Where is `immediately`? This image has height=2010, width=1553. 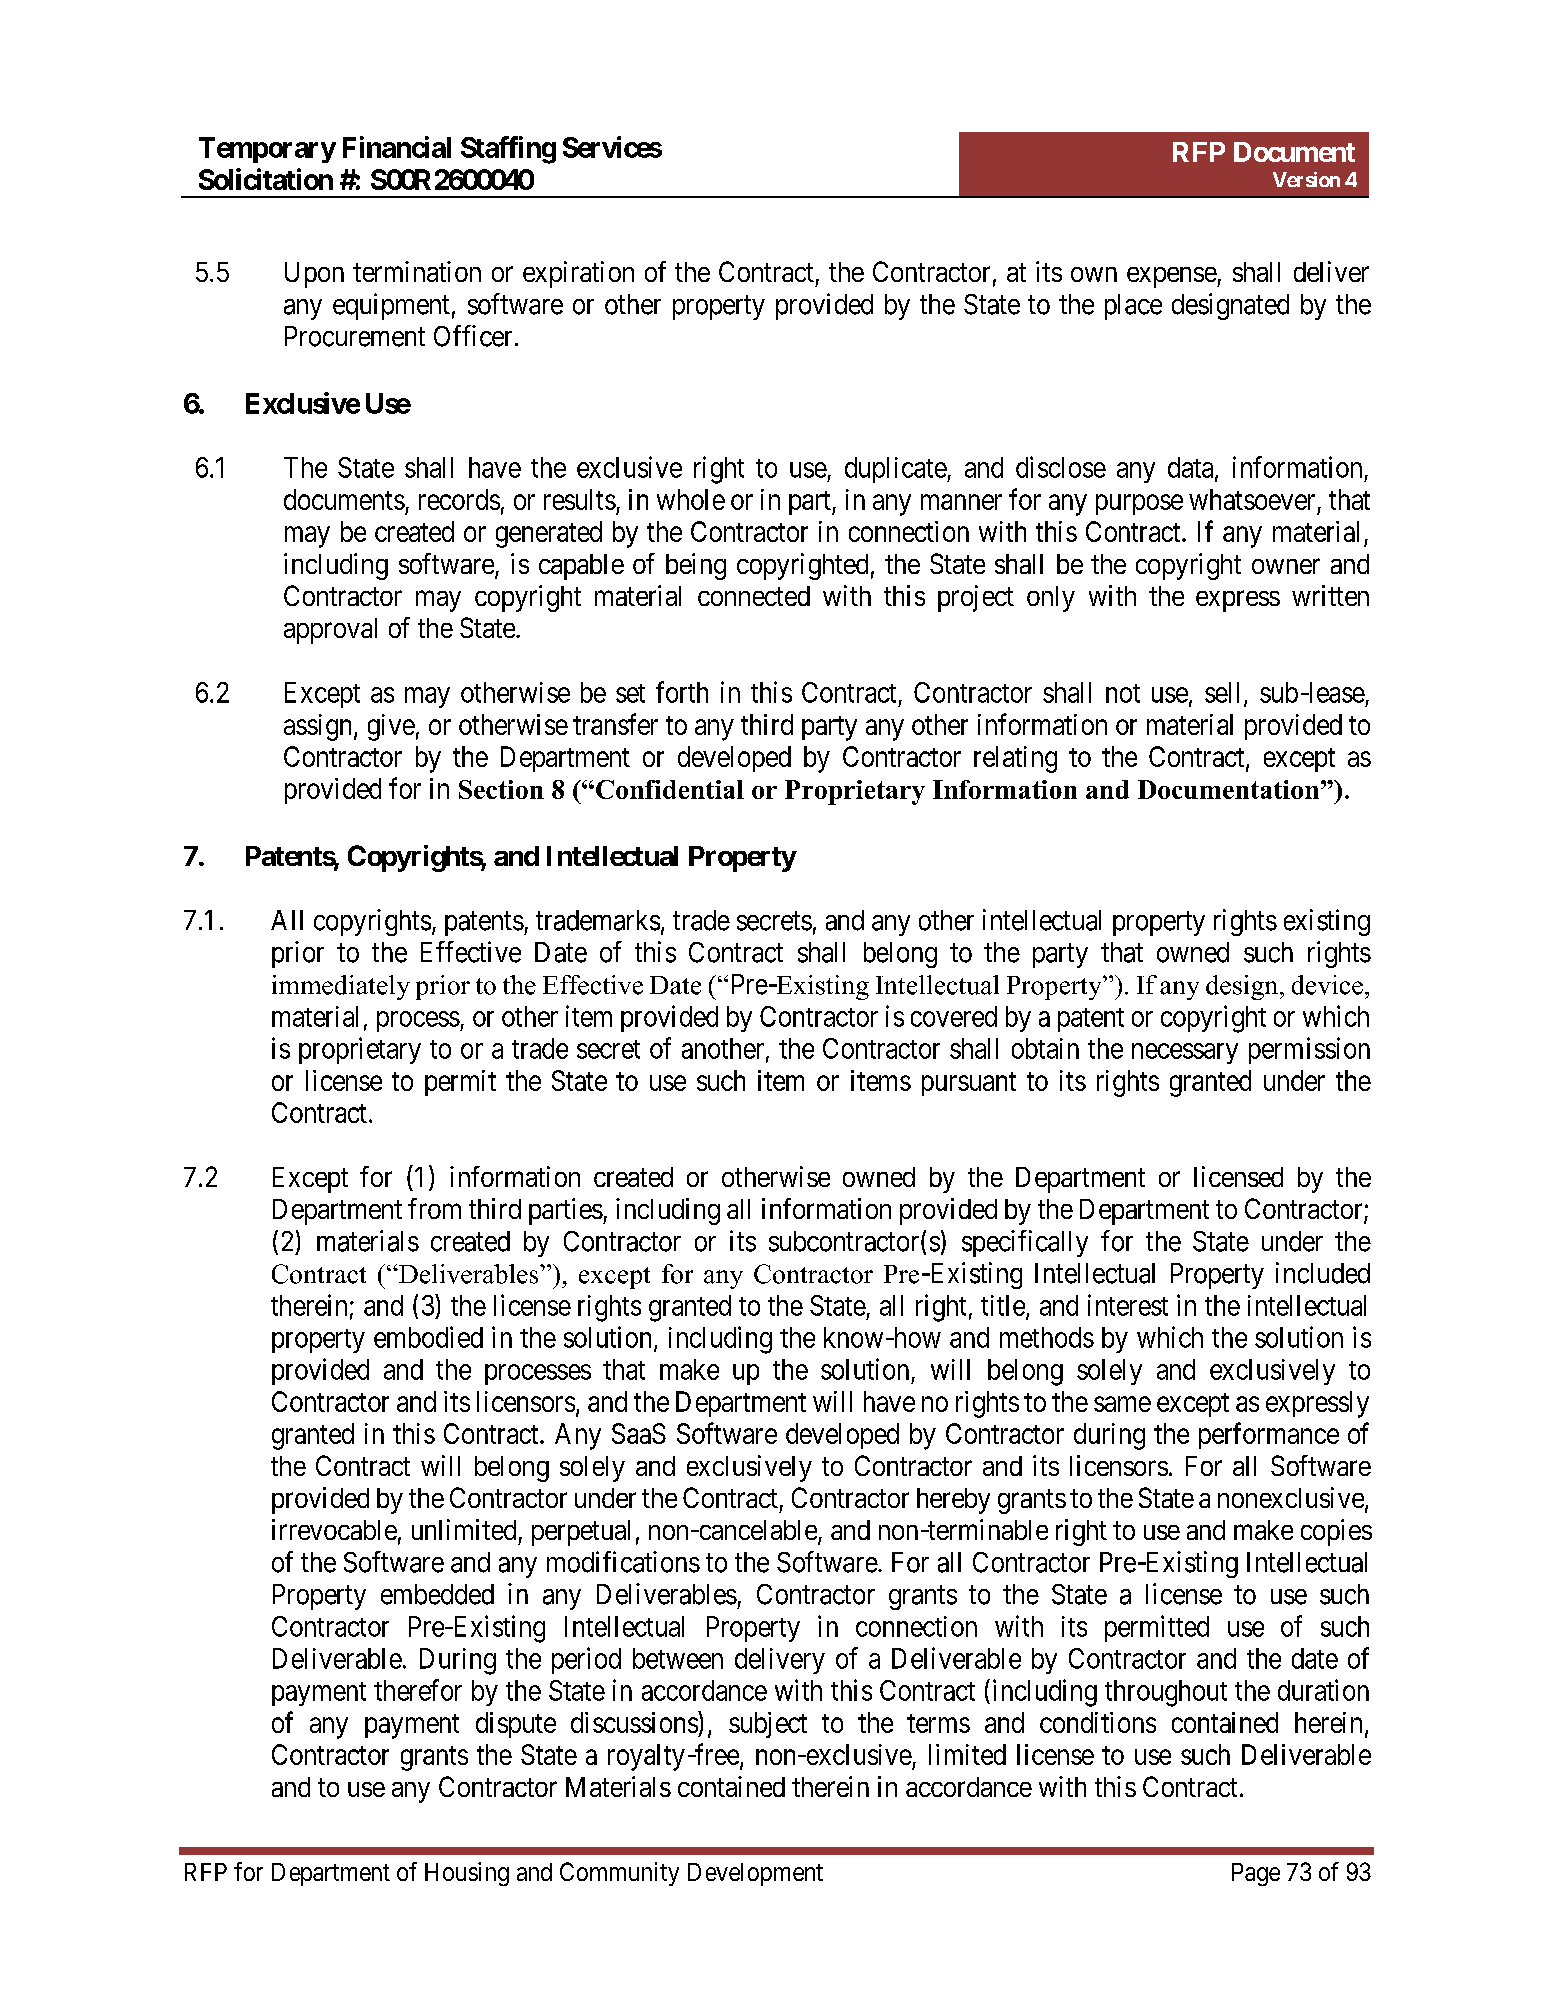
immediately is located at coordinates (341, 987).
